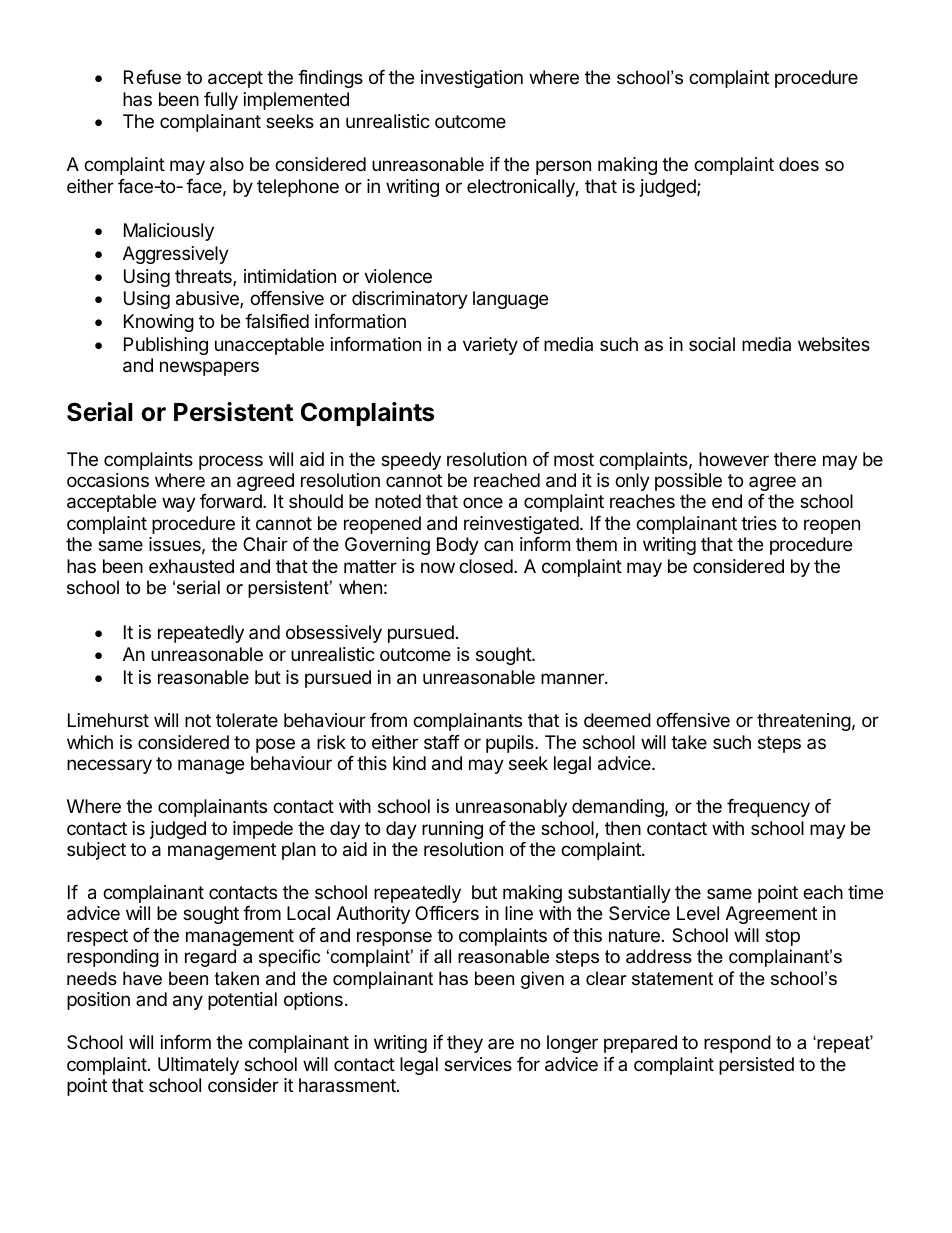 This document has height=1233, width=952. What do you see at coordinates (452, 830) in the document?
I see `running` at bounding box center [452, 830].
